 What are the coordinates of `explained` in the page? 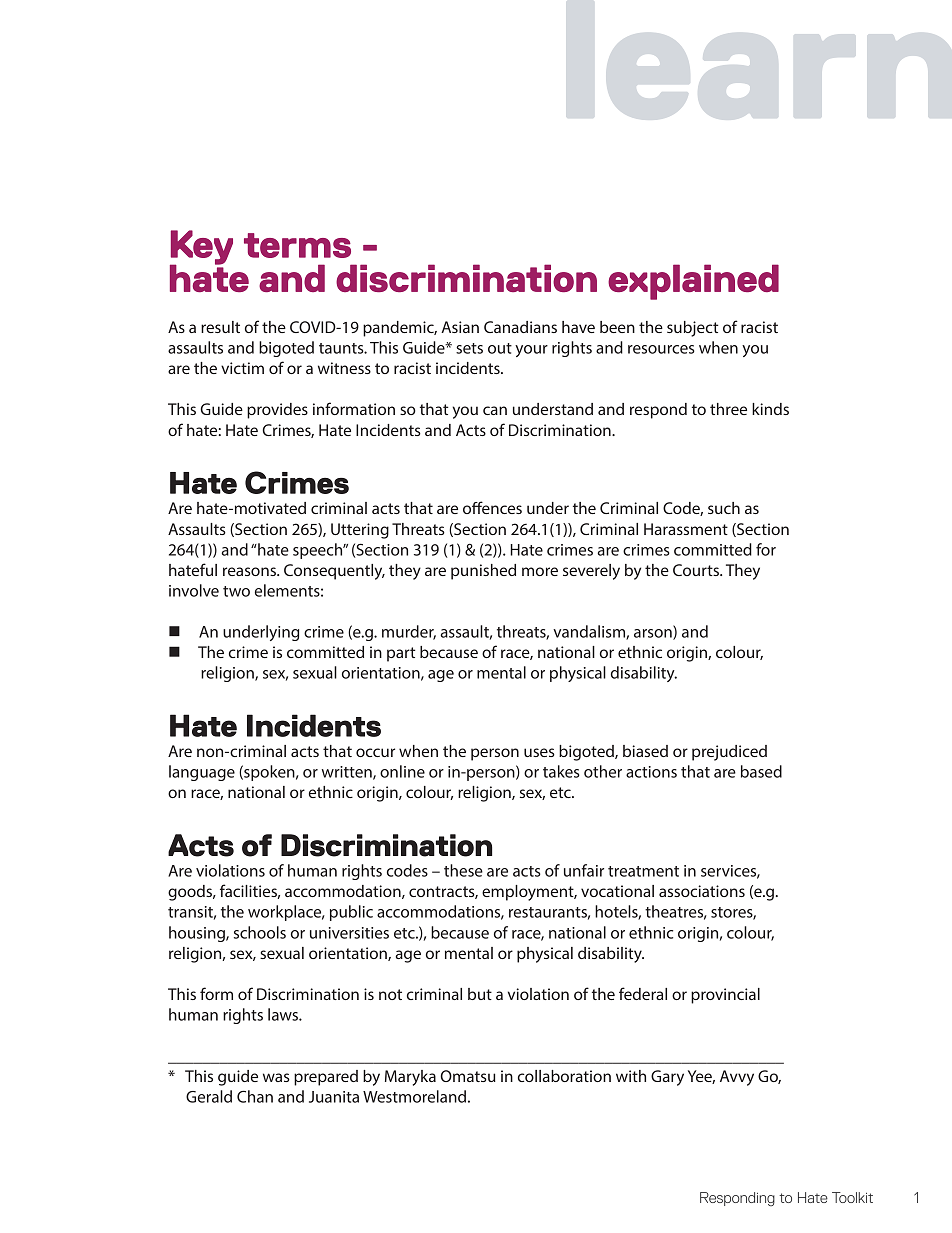 It's located at (693, 282).
